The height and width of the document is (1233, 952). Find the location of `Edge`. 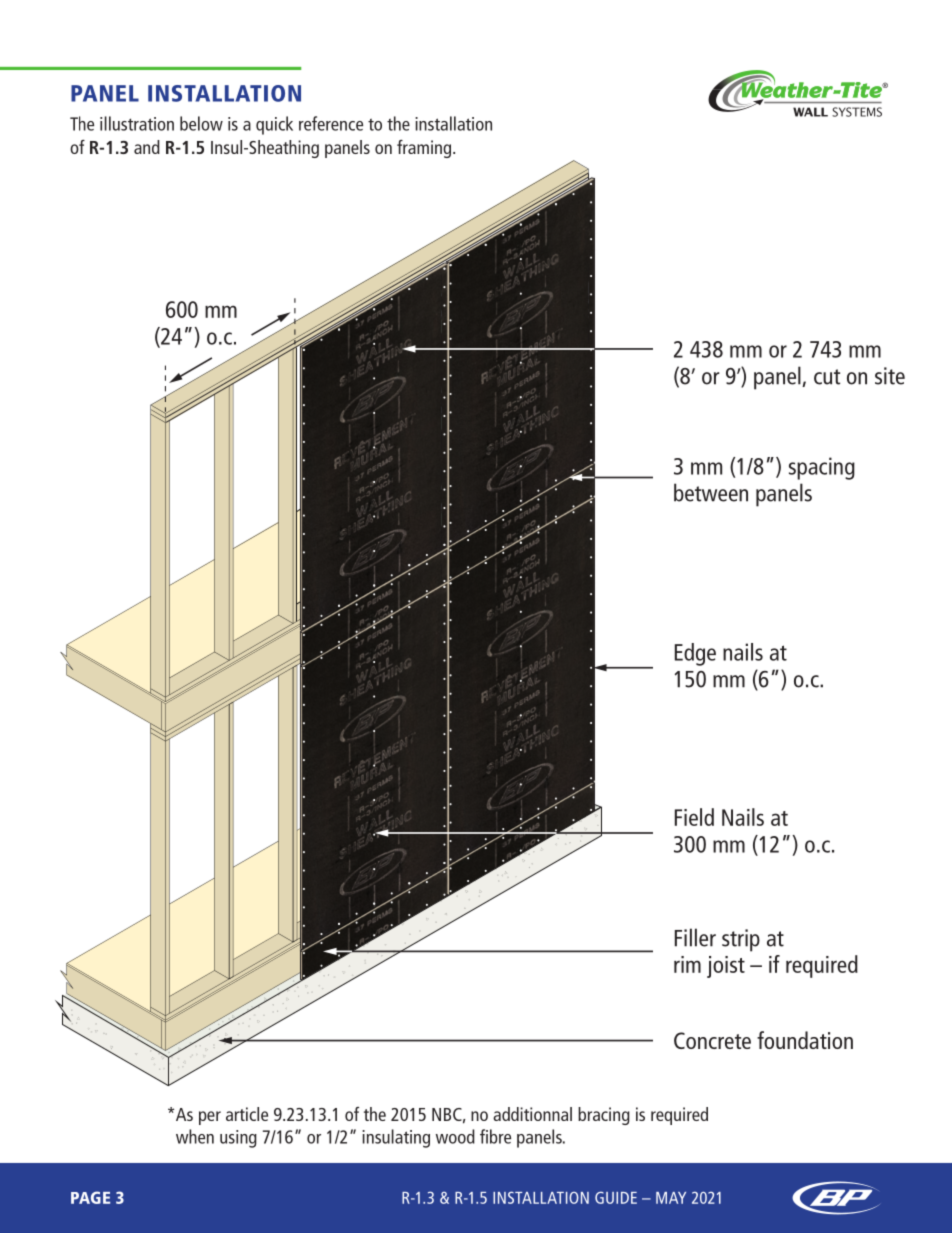

Edge is located at coordinates (695, 654).
